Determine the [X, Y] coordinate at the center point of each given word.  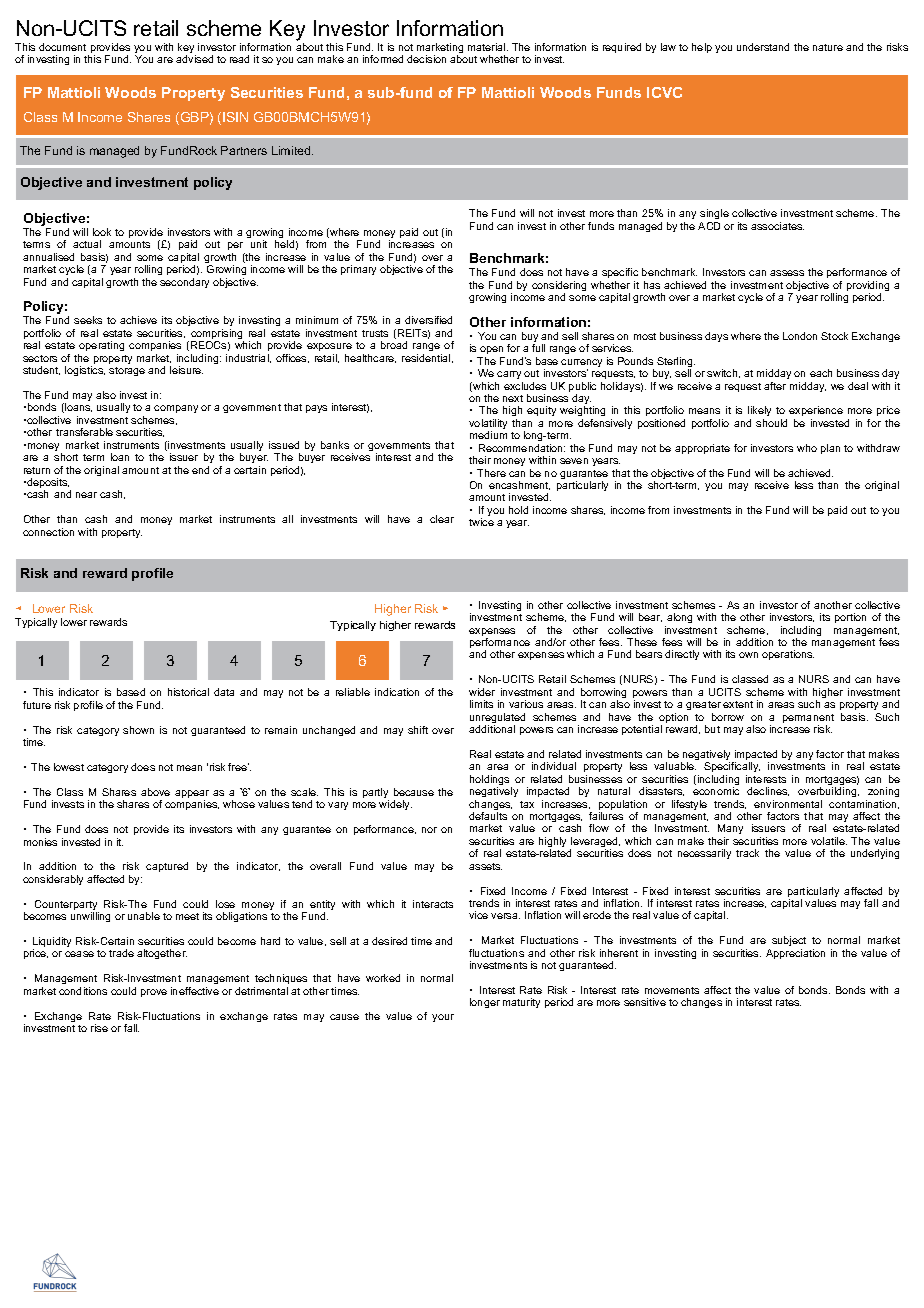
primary [358, 270]
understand [763, 47]
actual [87, 244]
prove [154, 993]
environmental [788, 804]
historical [188, 692]
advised [194, 59]
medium [488, 435]
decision [426, 59]
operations [788, 655]
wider [482, 692]
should [771, 423]
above [155, 792]
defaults [488, 816]
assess [787, 273]
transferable [84, 432]
